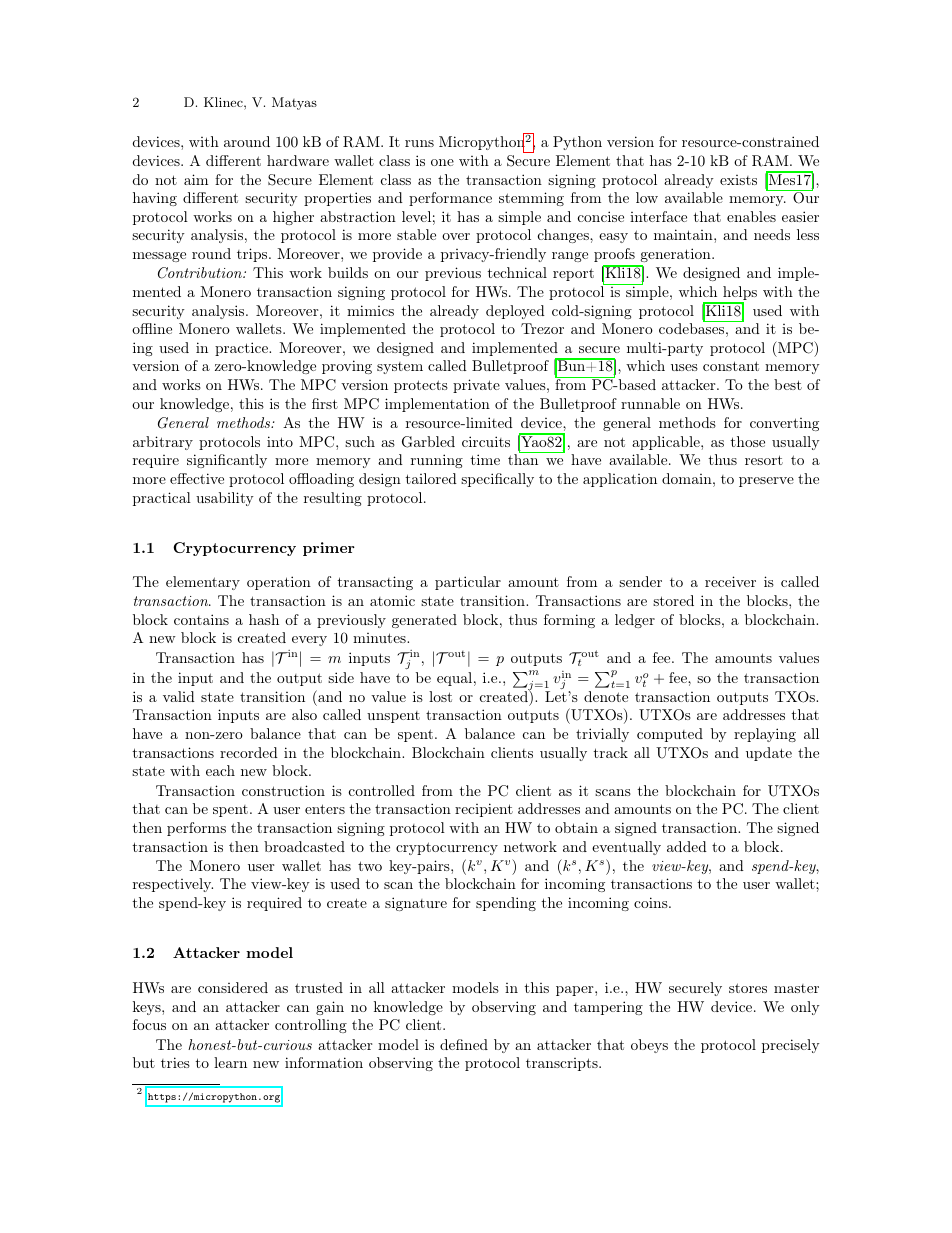  I want to click on replaying, so click(765, 735).
